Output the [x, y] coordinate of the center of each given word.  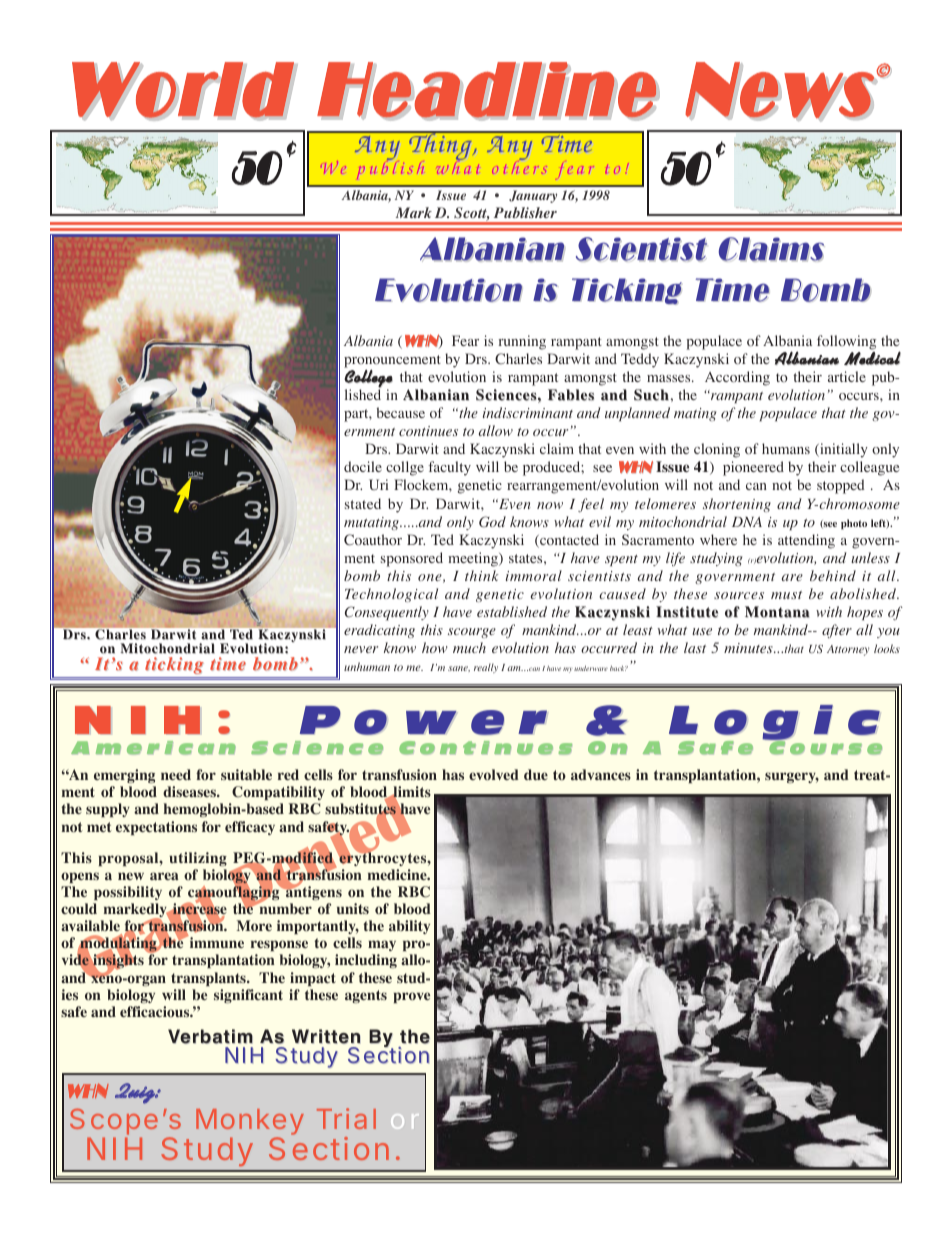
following [846, 342]
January [533, 196]
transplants [209, 979]
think [481, 575]
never [361, 649]
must [786, 595]
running [522, 342]
